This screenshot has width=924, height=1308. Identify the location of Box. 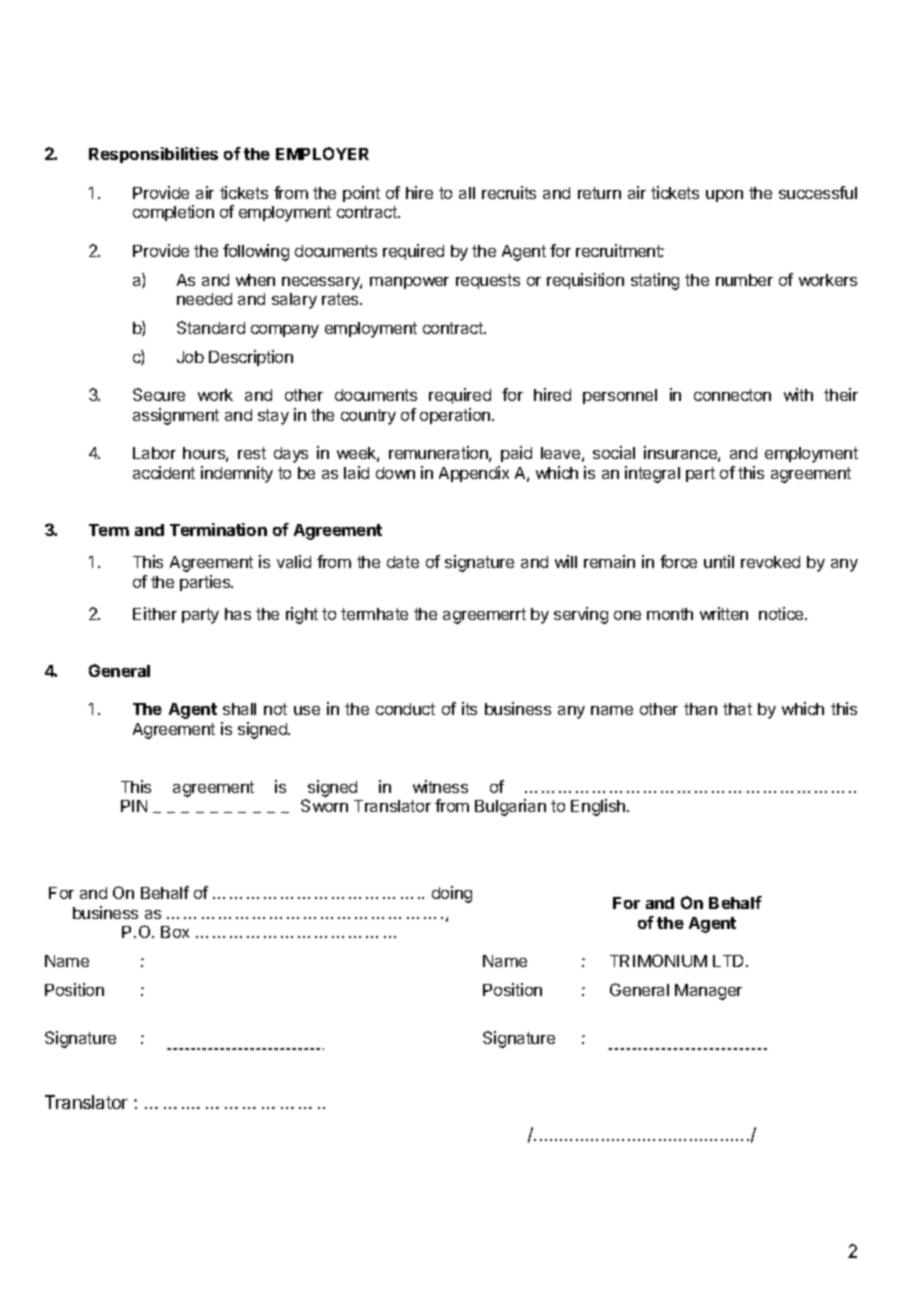
(175, 932).
